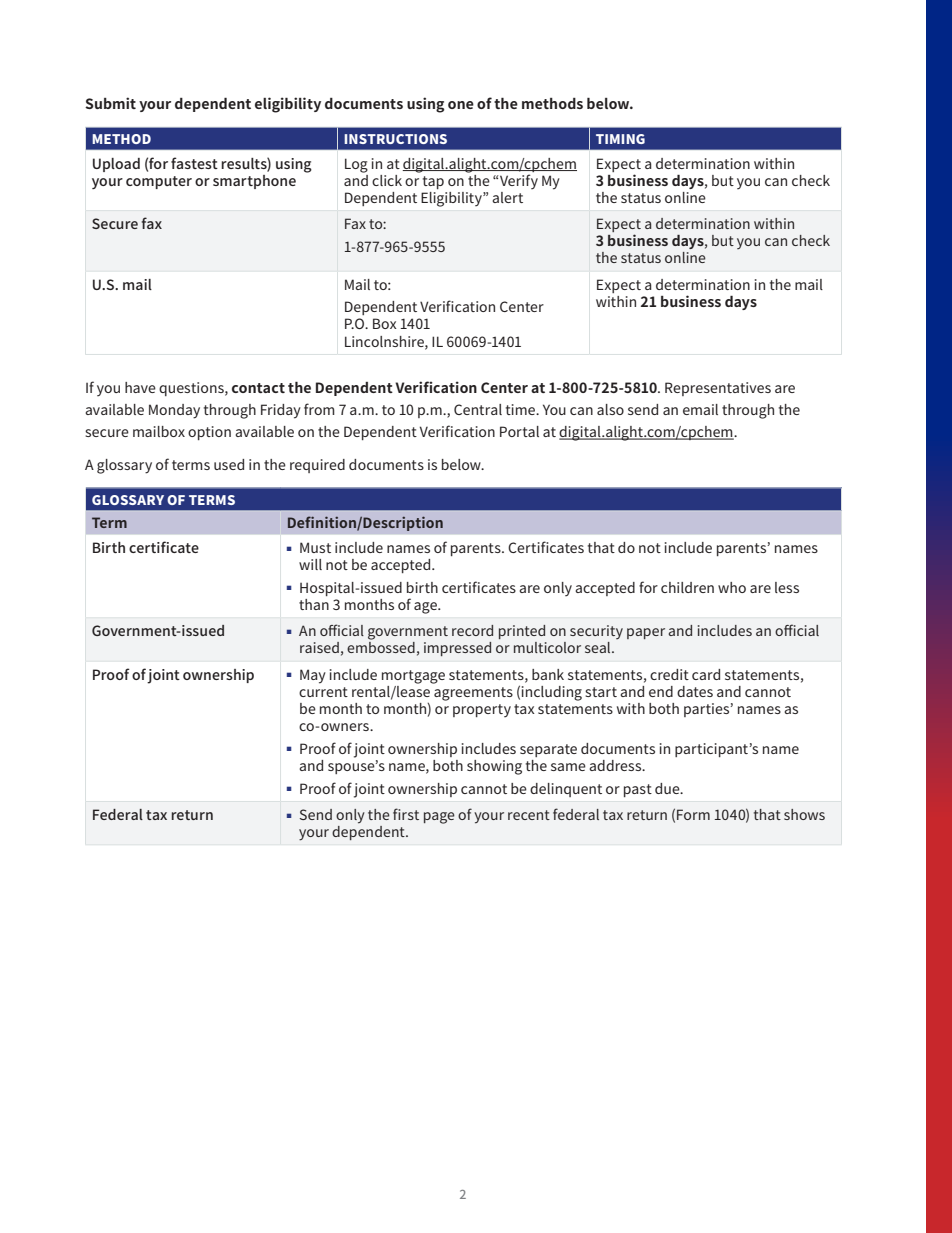  What do you see at coordinates (693, 814) in the document?
I see `Form` at bounding box center [693, 814].
